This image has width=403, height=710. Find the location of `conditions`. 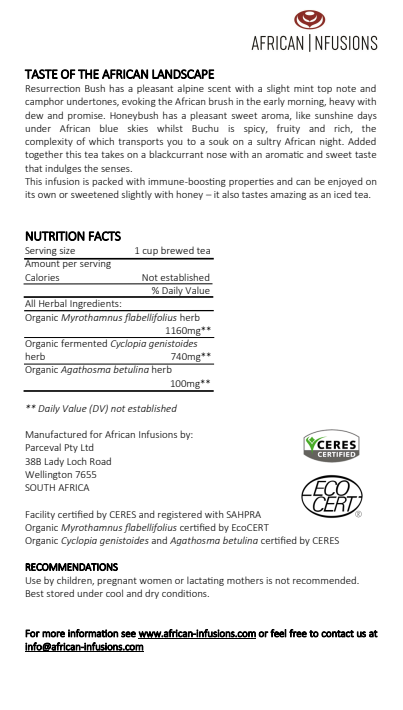

conditions is located at coordinates (185, 593).
